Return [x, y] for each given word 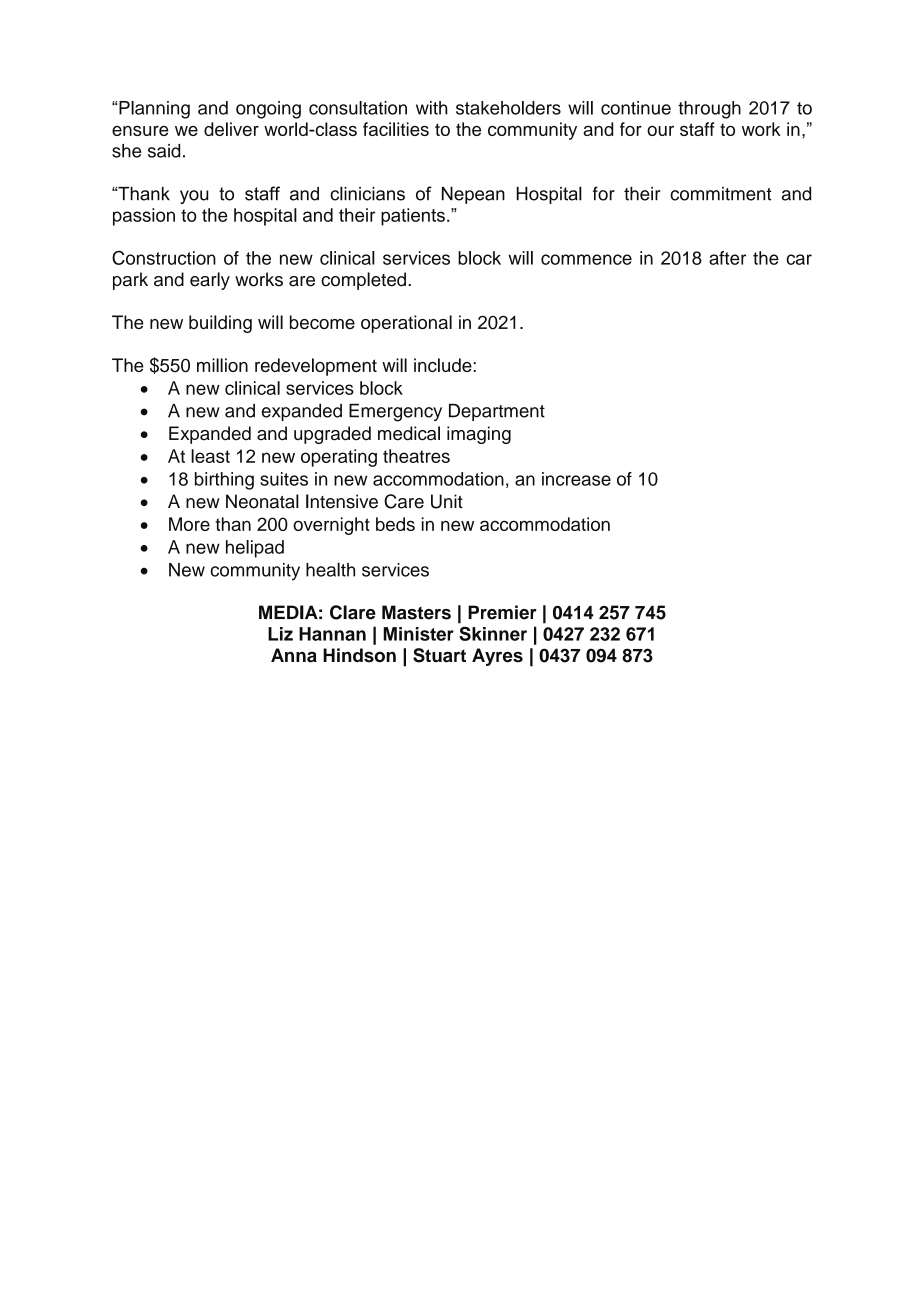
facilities [396, 129]
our [660, 131]
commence [586, 259]
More [189, 524]
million [222, 365]
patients [413, 217]
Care [404, 501]
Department [497, 412]
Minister [418, 634]
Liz [280, 634]
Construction [164, 258]
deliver [231, 129]
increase [576, 479]
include [444, 365]
